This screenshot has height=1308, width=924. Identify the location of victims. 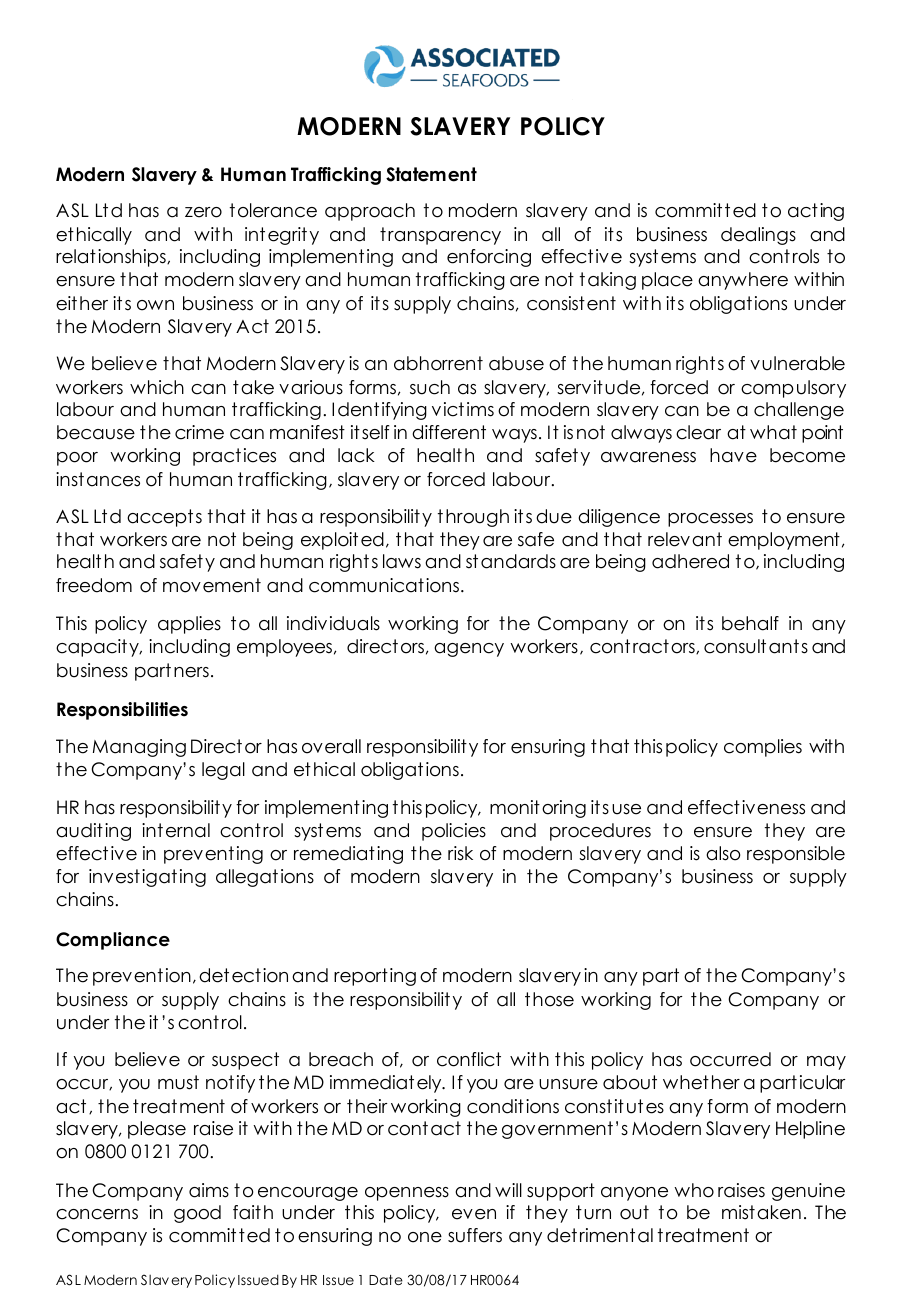
(463, 409).
